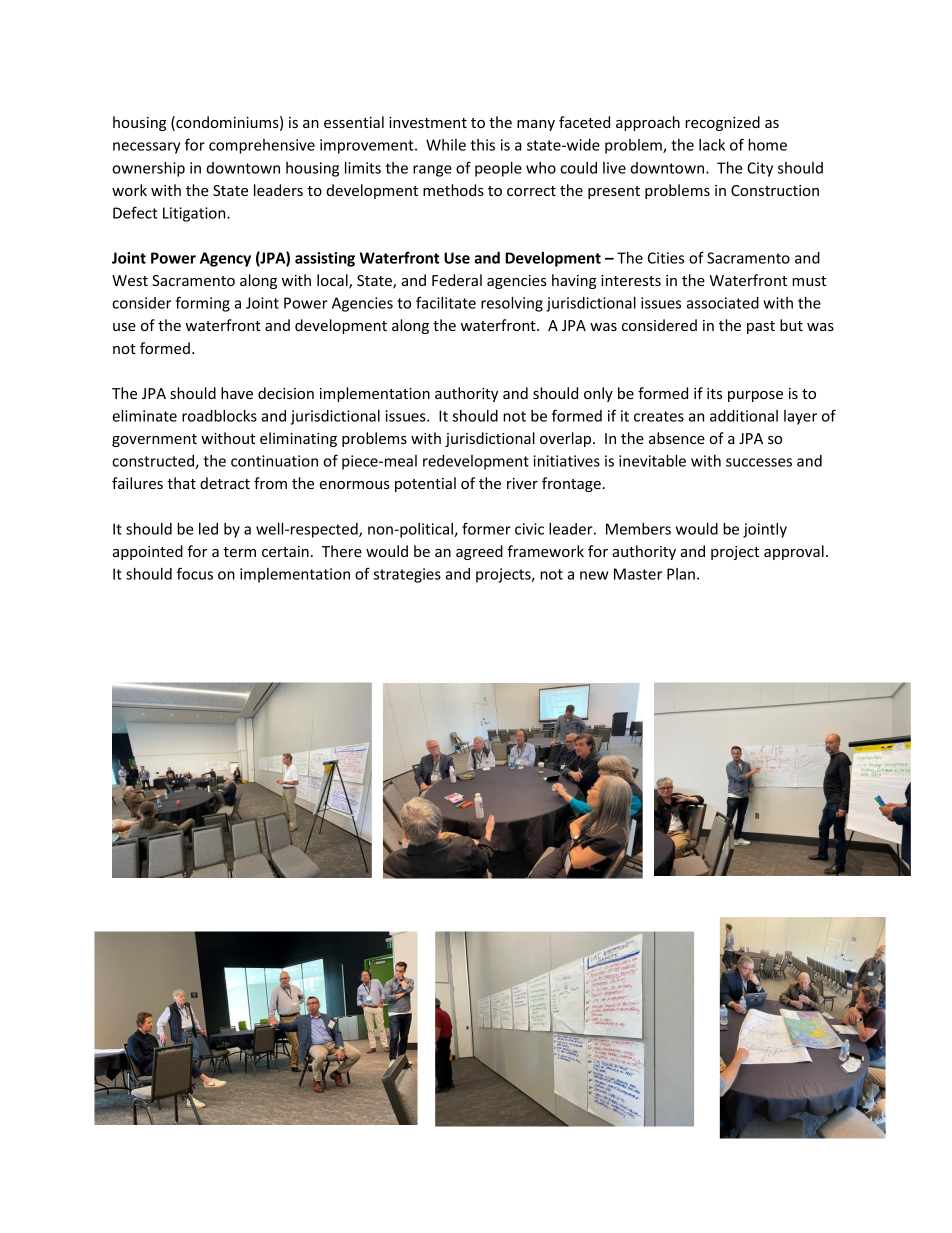  What do you see at coordinates (195, 573) in the screenshot?
I see `focus` at bounding box center [195, 573].
